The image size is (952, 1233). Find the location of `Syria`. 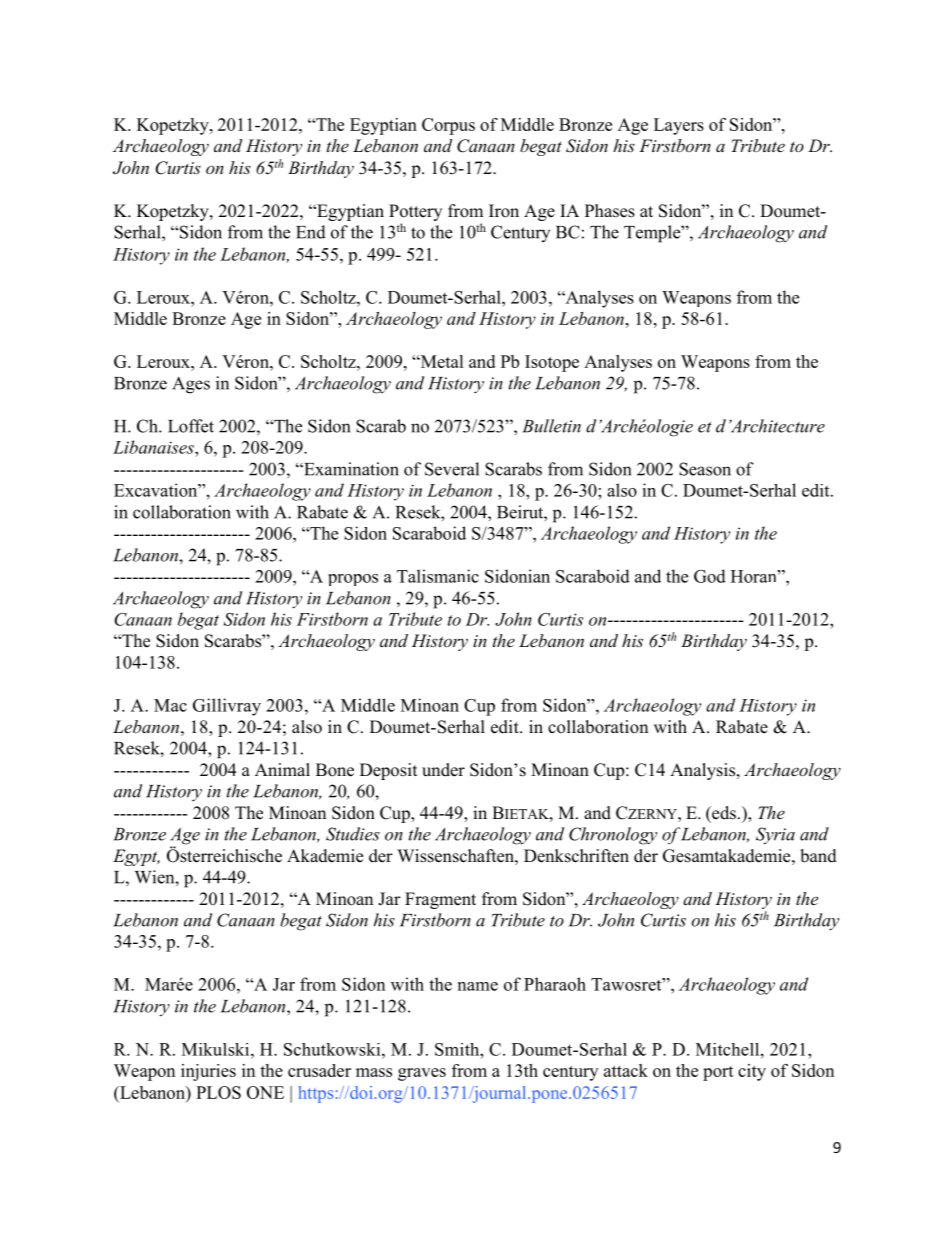

Syria is located at coordinates (775, 836).
